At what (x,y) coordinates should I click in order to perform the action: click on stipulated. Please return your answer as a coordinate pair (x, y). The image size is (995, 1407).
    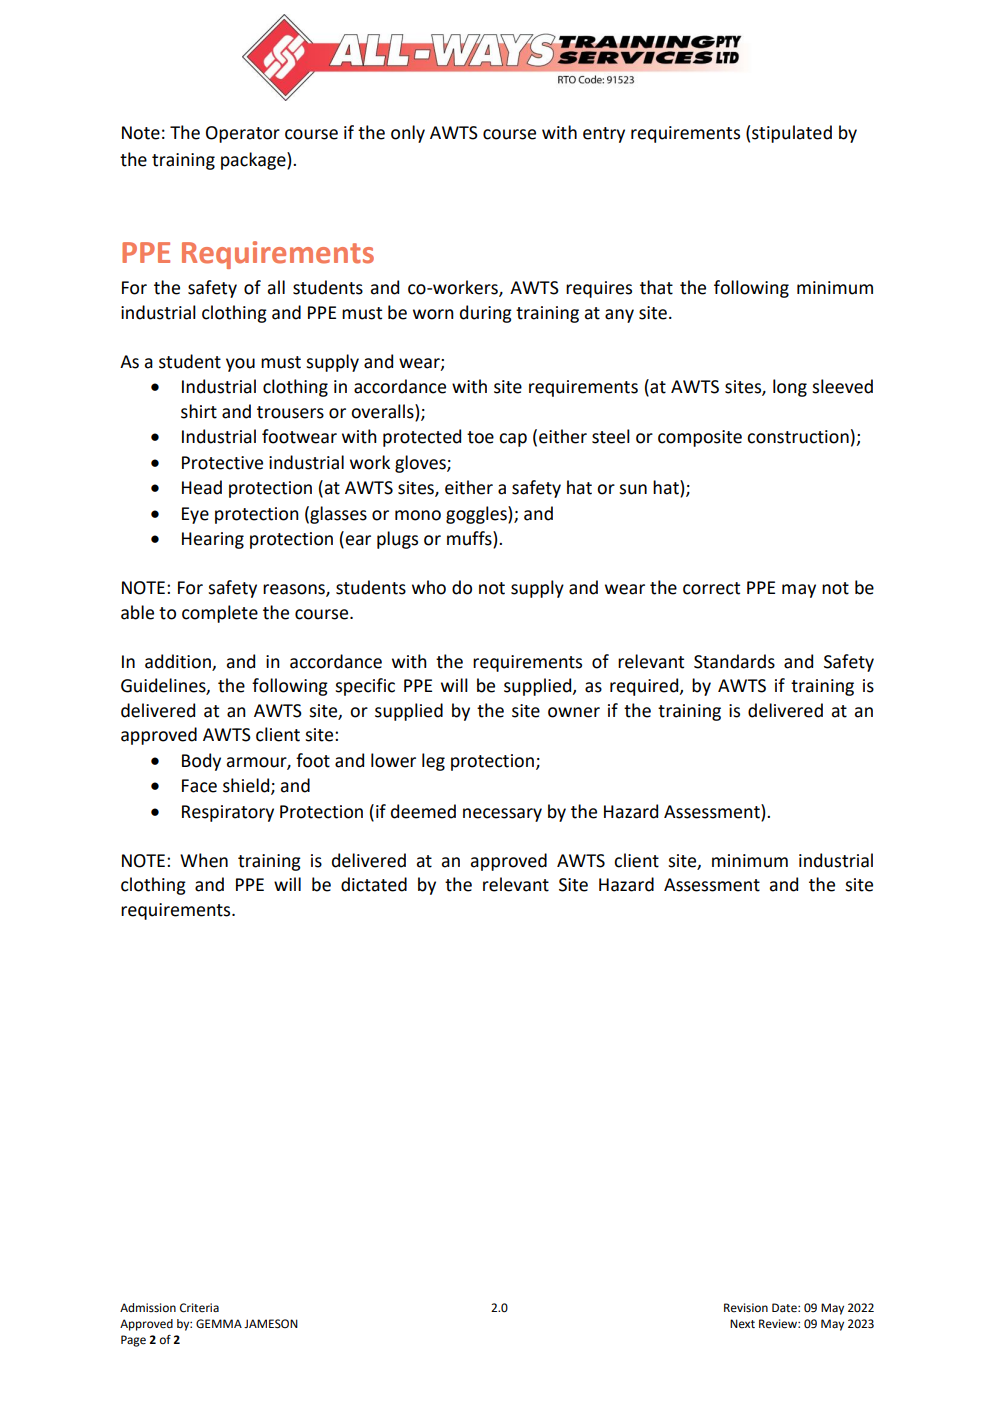
    Looking at the image, I should click on (792, 134).
